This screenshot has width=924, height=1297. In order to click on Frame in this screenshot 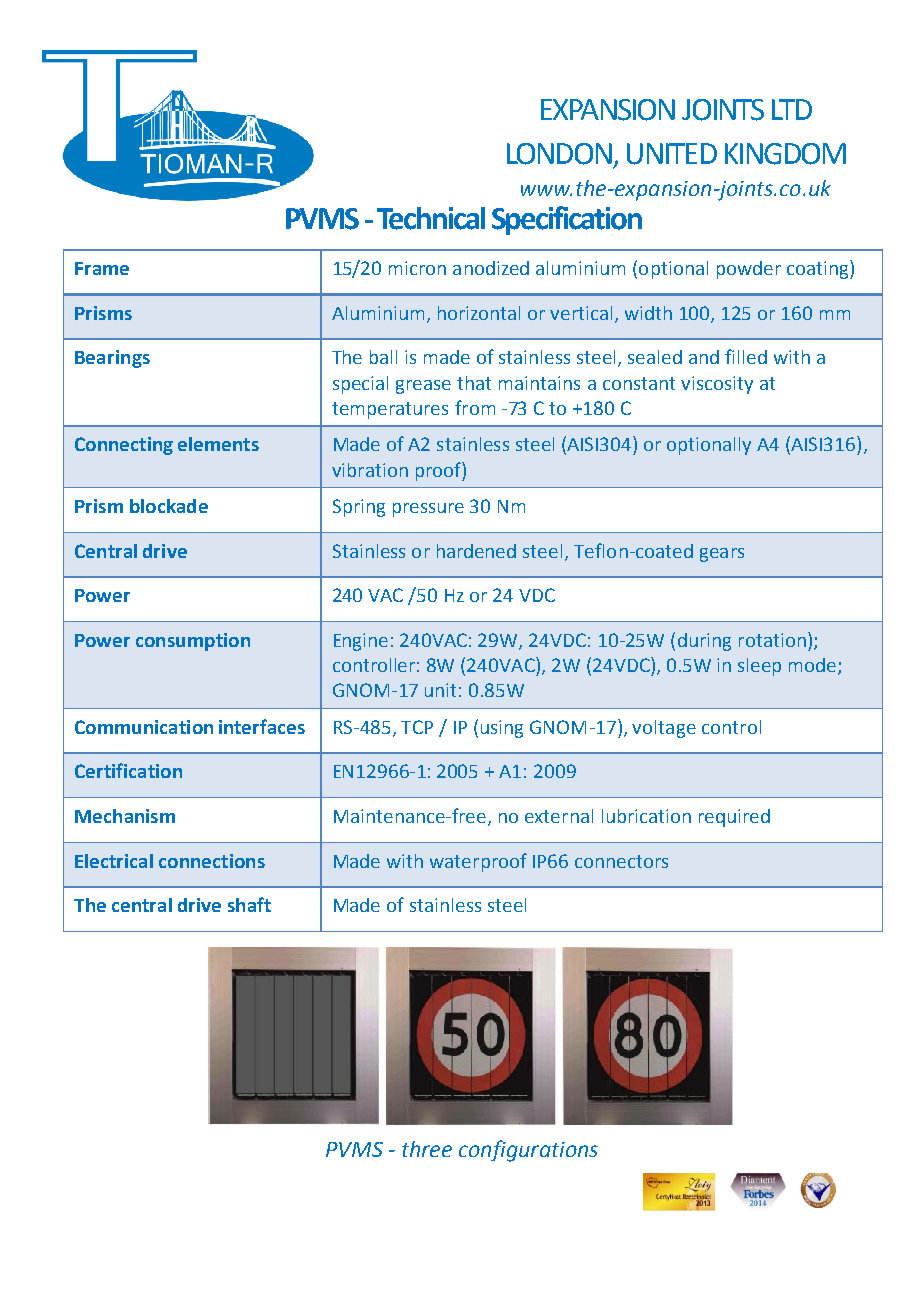, I will do `click(102, 268)`.
